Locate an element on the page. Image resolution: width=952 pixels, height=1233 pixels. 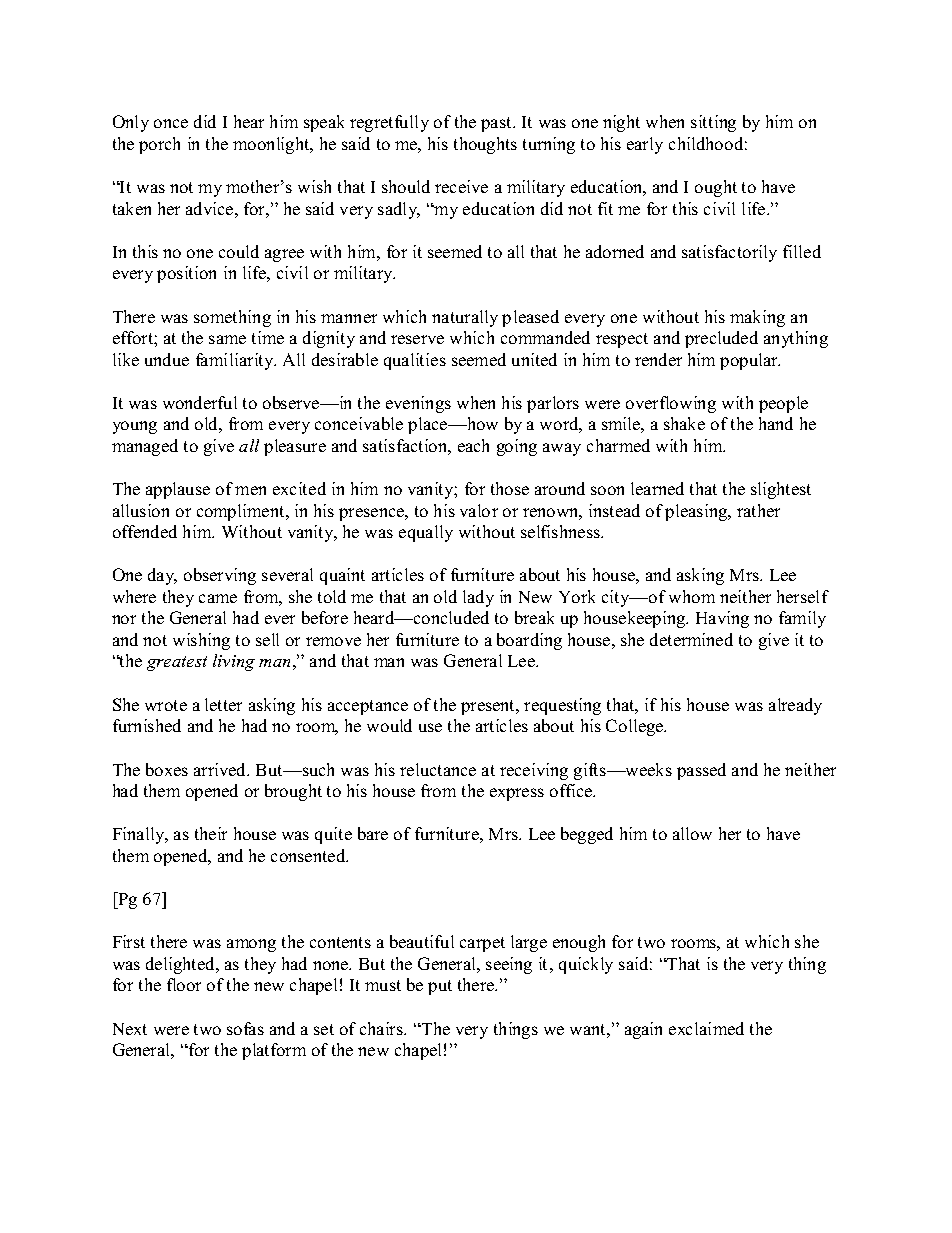
sitting is located at coordinates (713, 123).
